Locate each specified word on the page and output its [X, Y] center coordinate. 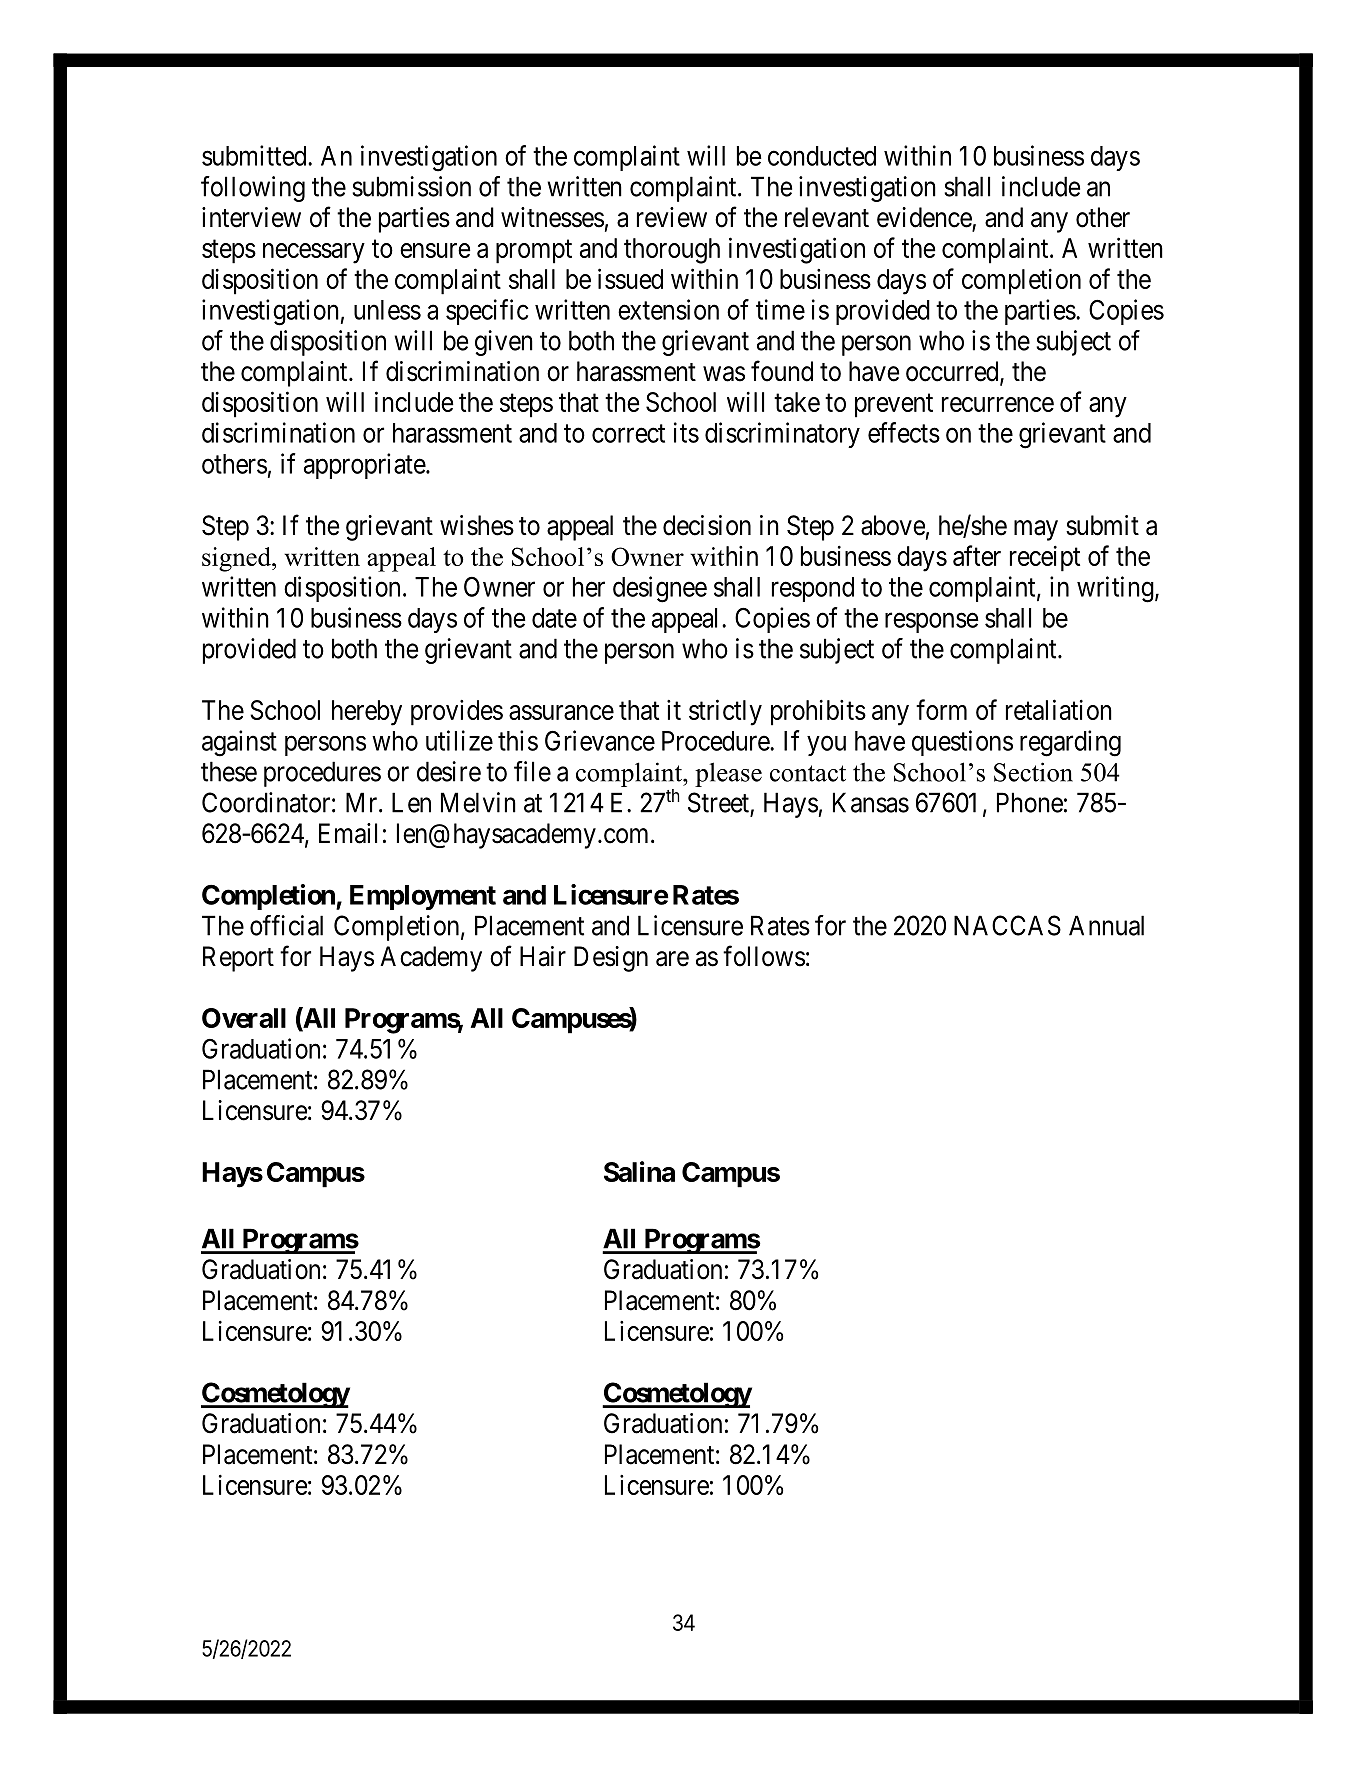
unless [387, 310]
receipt [1045, 558]
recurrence [998, 404]
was [724, 374]
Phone [1030, 802]
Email [348, 833]
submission [411, 186]
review [672, 217]
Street [718, 802]
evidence [925, 218]
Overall [244, 1018]
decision [707, 525]
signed [237, 559]
